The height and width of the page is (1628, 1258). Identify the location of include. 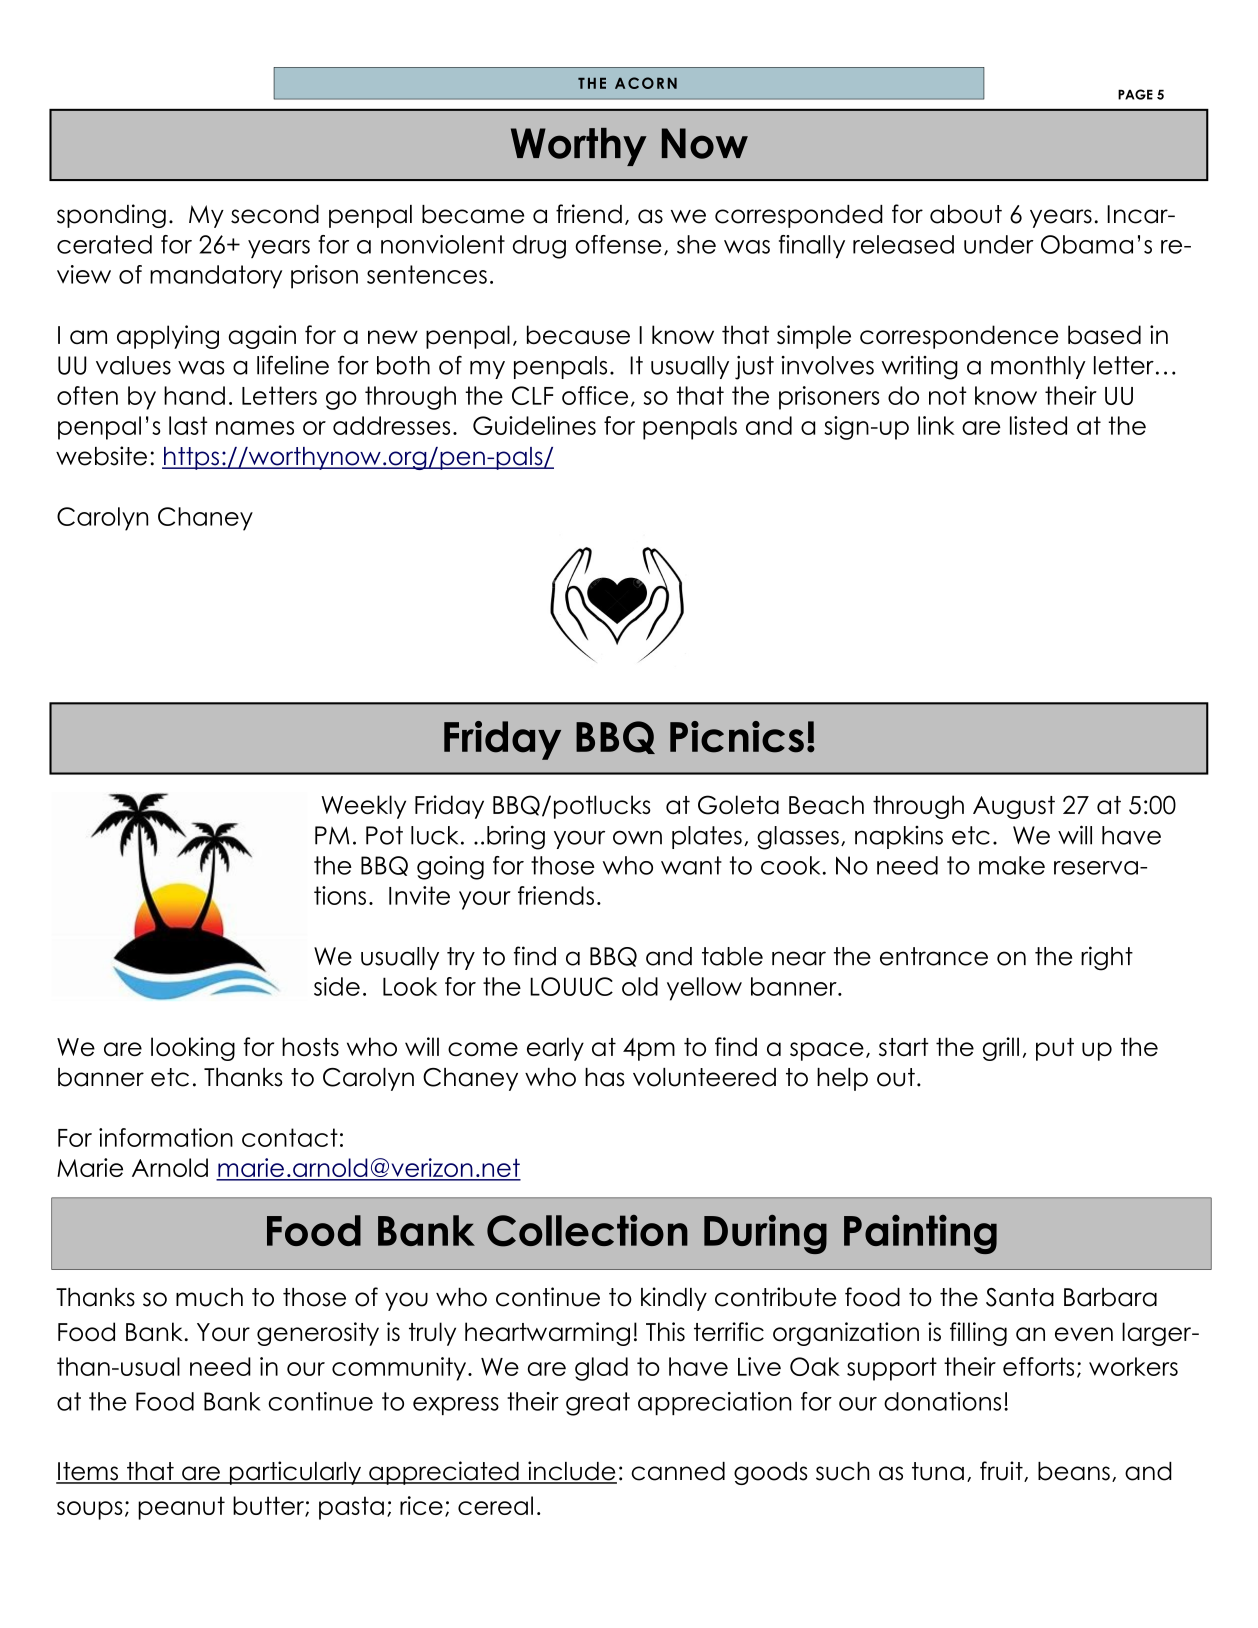
(571, 1472).
